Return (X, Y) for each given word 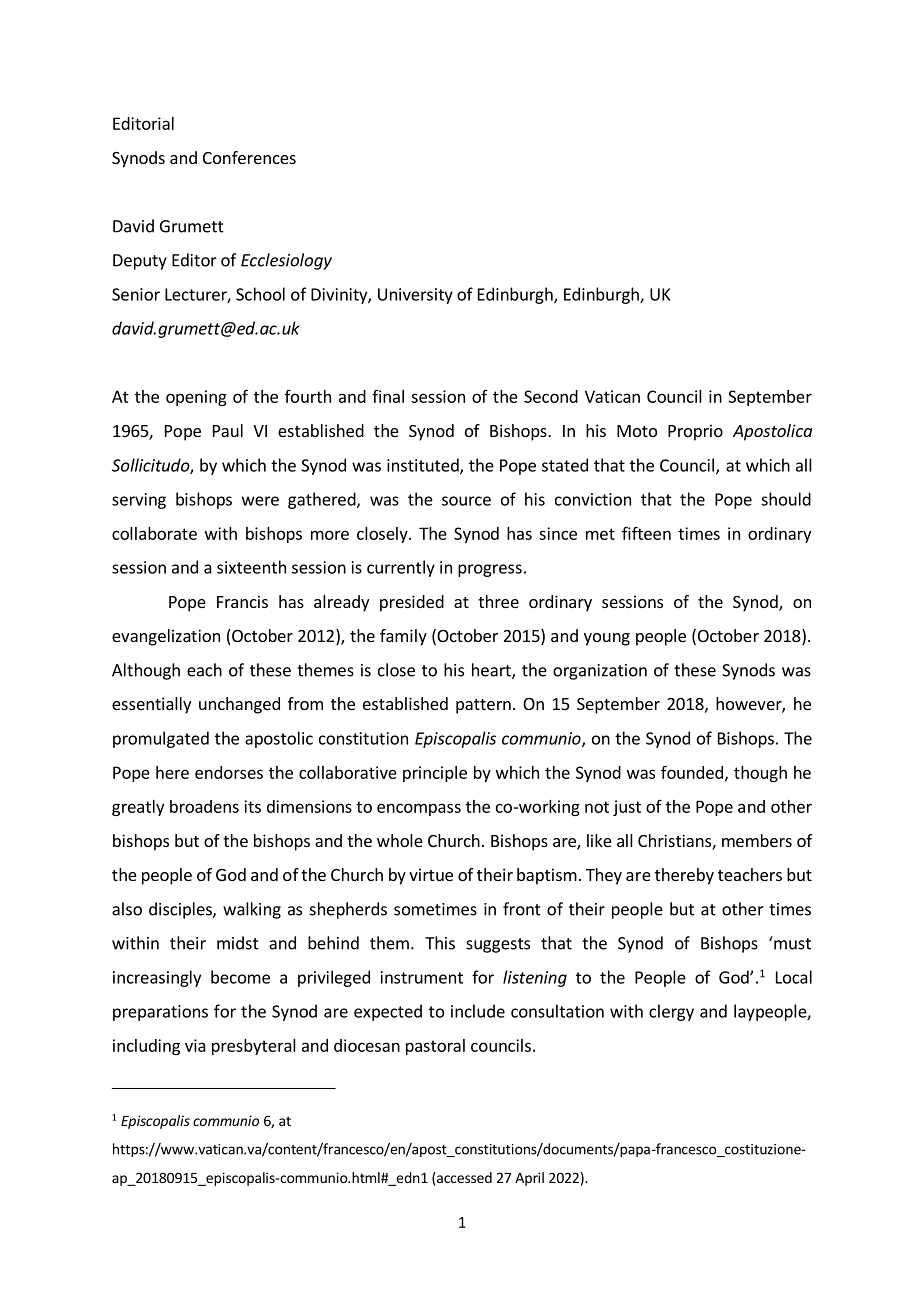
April (529, 1179)
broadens (204, 806)
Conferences (249, 157)
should (786, 499)
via (195, 1045)
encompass (419, 809)
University (415, 296)
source (466, 501)
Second (551, 396)
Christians (675, 842)
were (260, 501)
